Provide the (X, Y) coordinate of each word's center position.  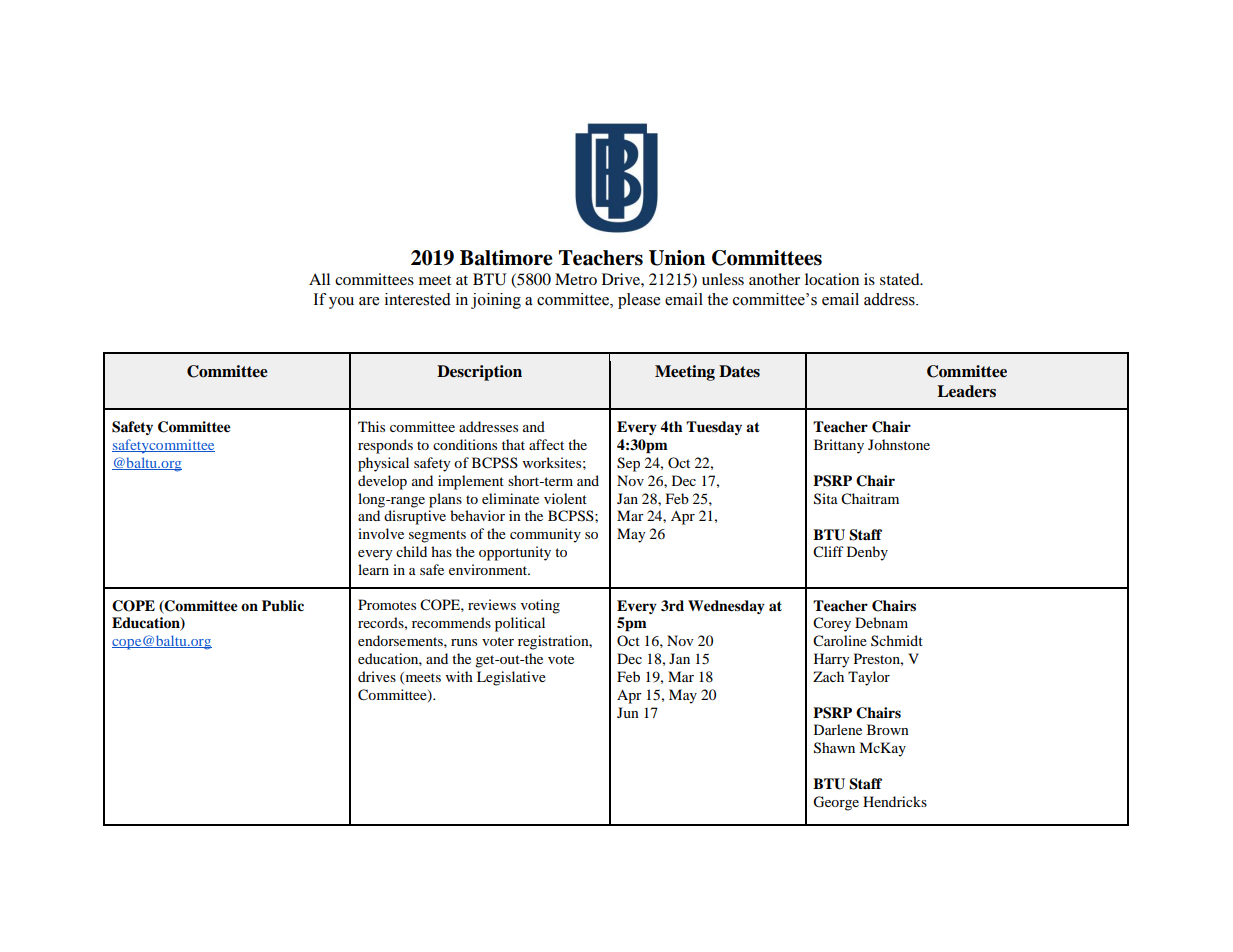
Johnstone (899, 444)
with (459, 676)
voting (540, 606)
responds (385, 446)
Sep (628, 464)
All (319, 279)
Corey (832, 624)
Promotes (387, 604)
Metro (576, 279)
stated (901, 279)
